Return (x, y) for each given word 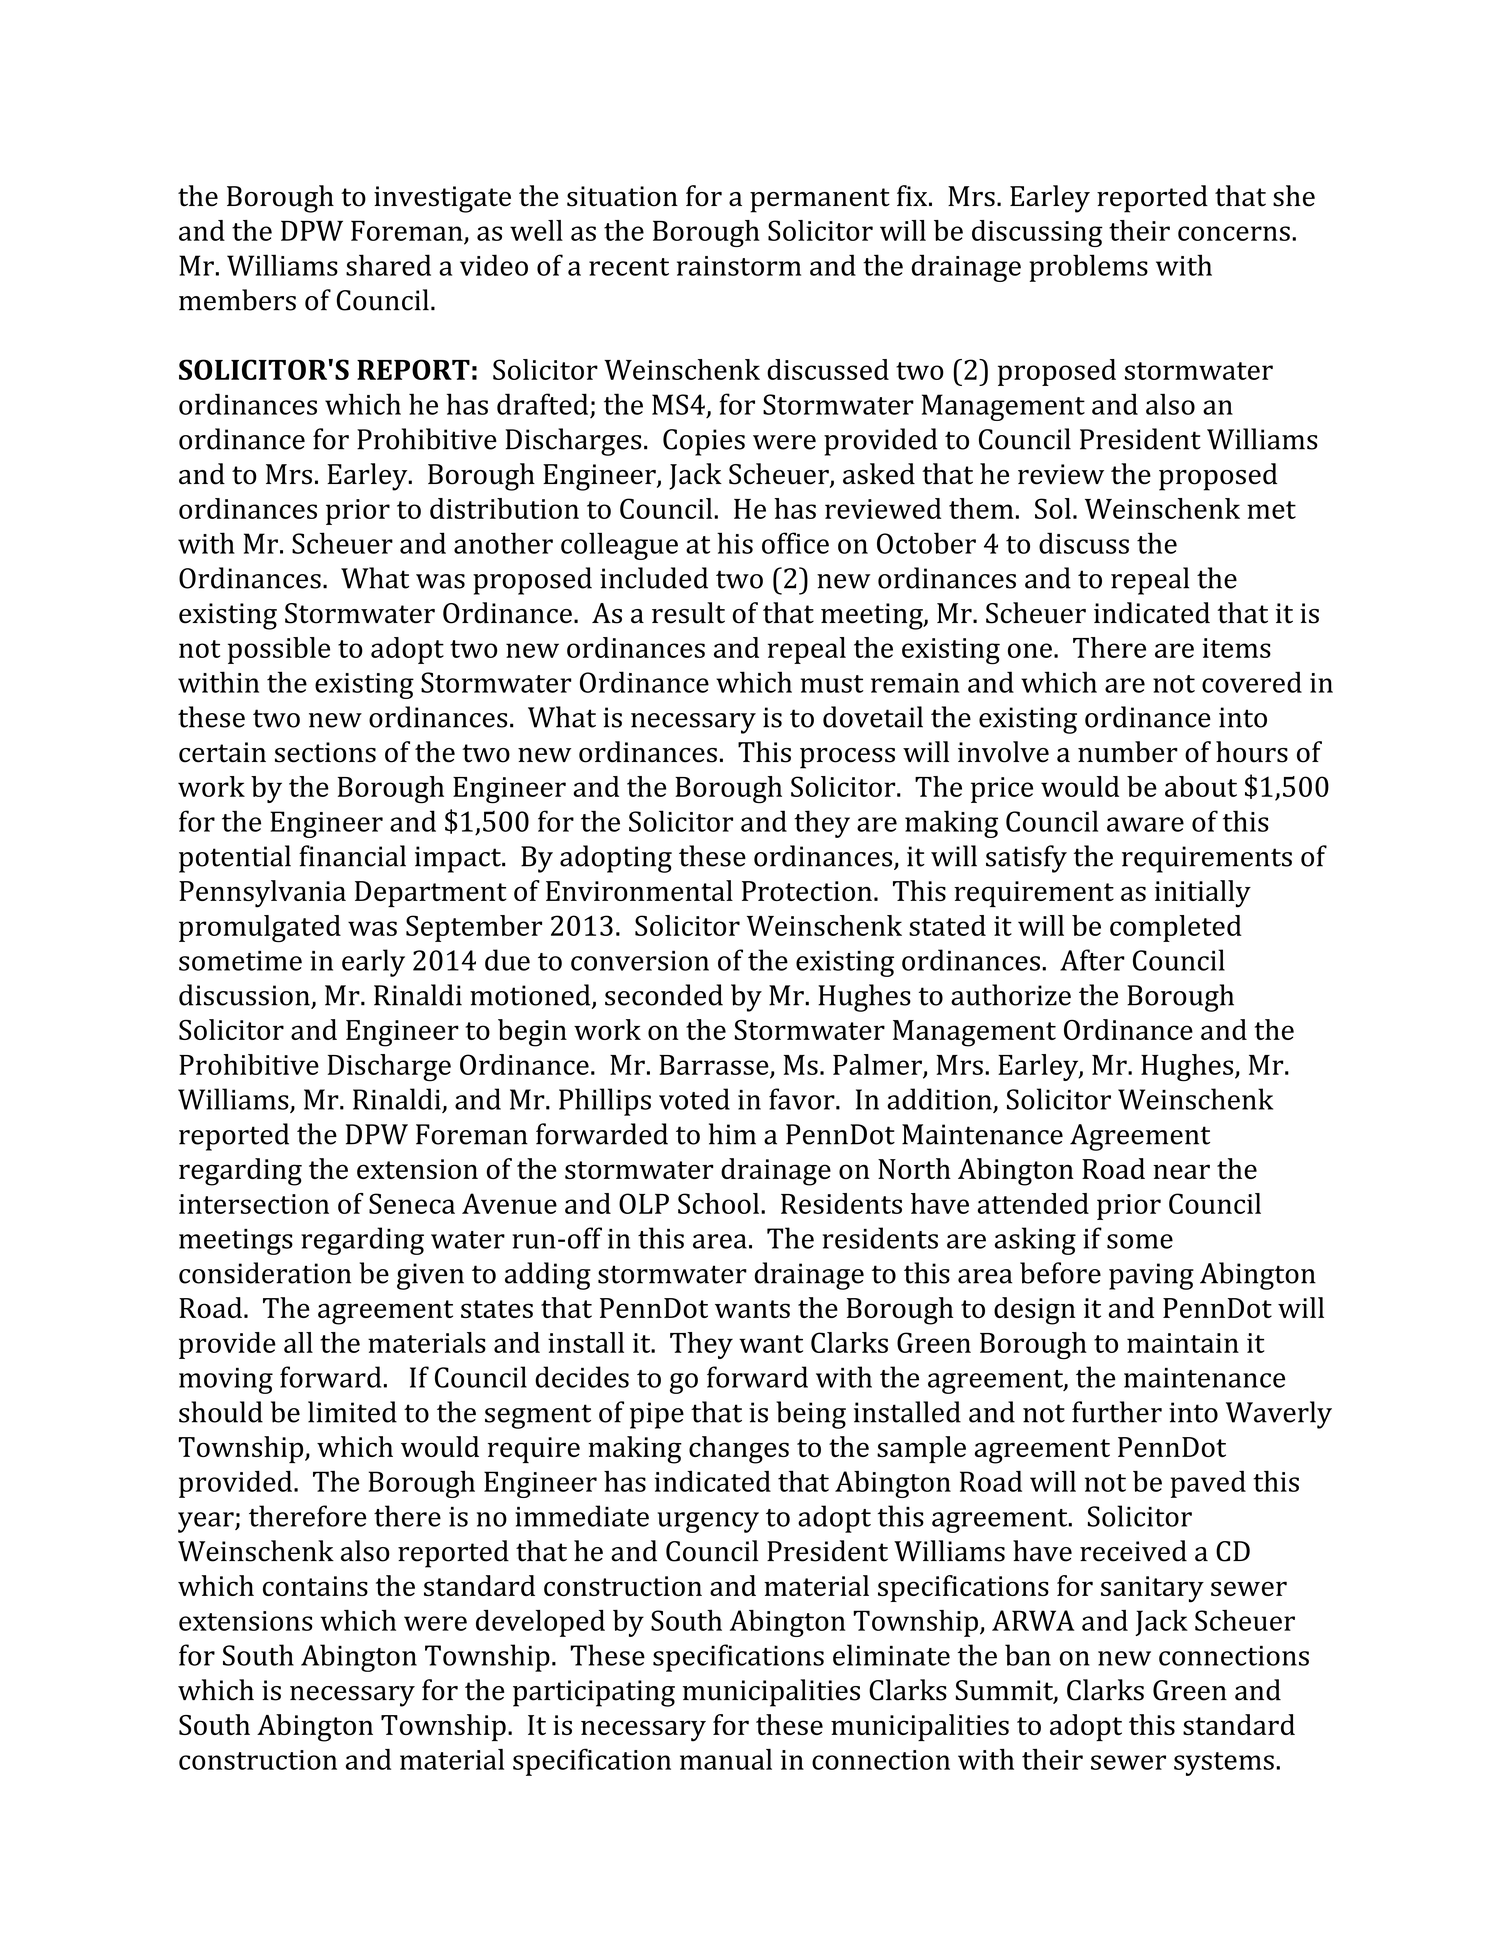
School (718, 1203)
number (1128, 752)
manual (726, 1759)
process (847, 758)
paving (1151, 1276)
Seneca (412, 1203)
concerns (1234, 233)
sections (325, 752)
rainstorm (739, 266)
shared (388, 265)
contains (315, 1586)
